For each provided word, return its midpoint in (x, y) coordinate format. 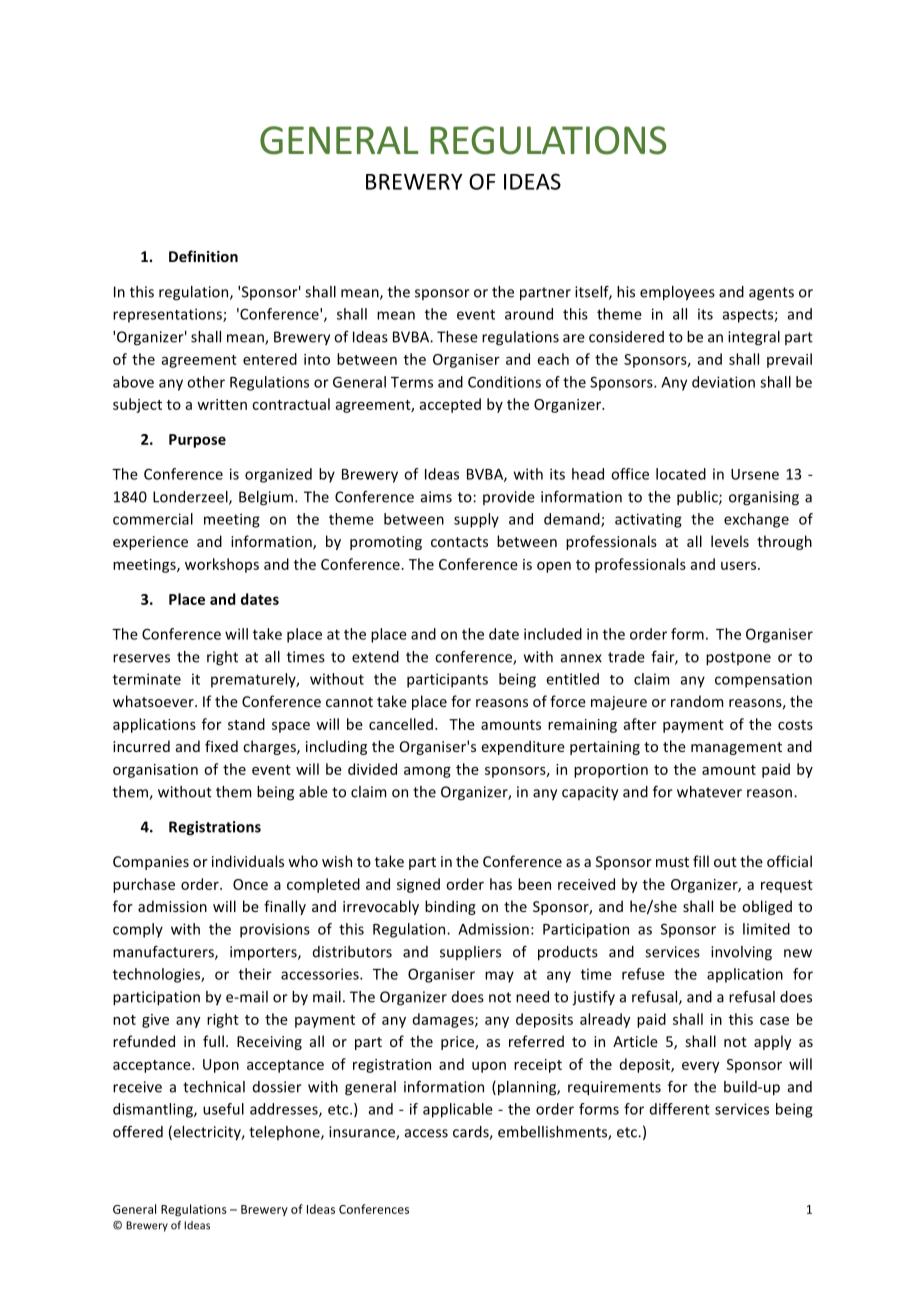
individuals (248, 861)
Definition (203, 256)
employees (677, 293)
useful (223, 1109)
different (680, 1109)
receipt (538, 1066)
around (529, 314)
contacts (459, 542)
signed (418, 885)
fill (701, 861)
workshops (222, 565)
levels (730, 541)
